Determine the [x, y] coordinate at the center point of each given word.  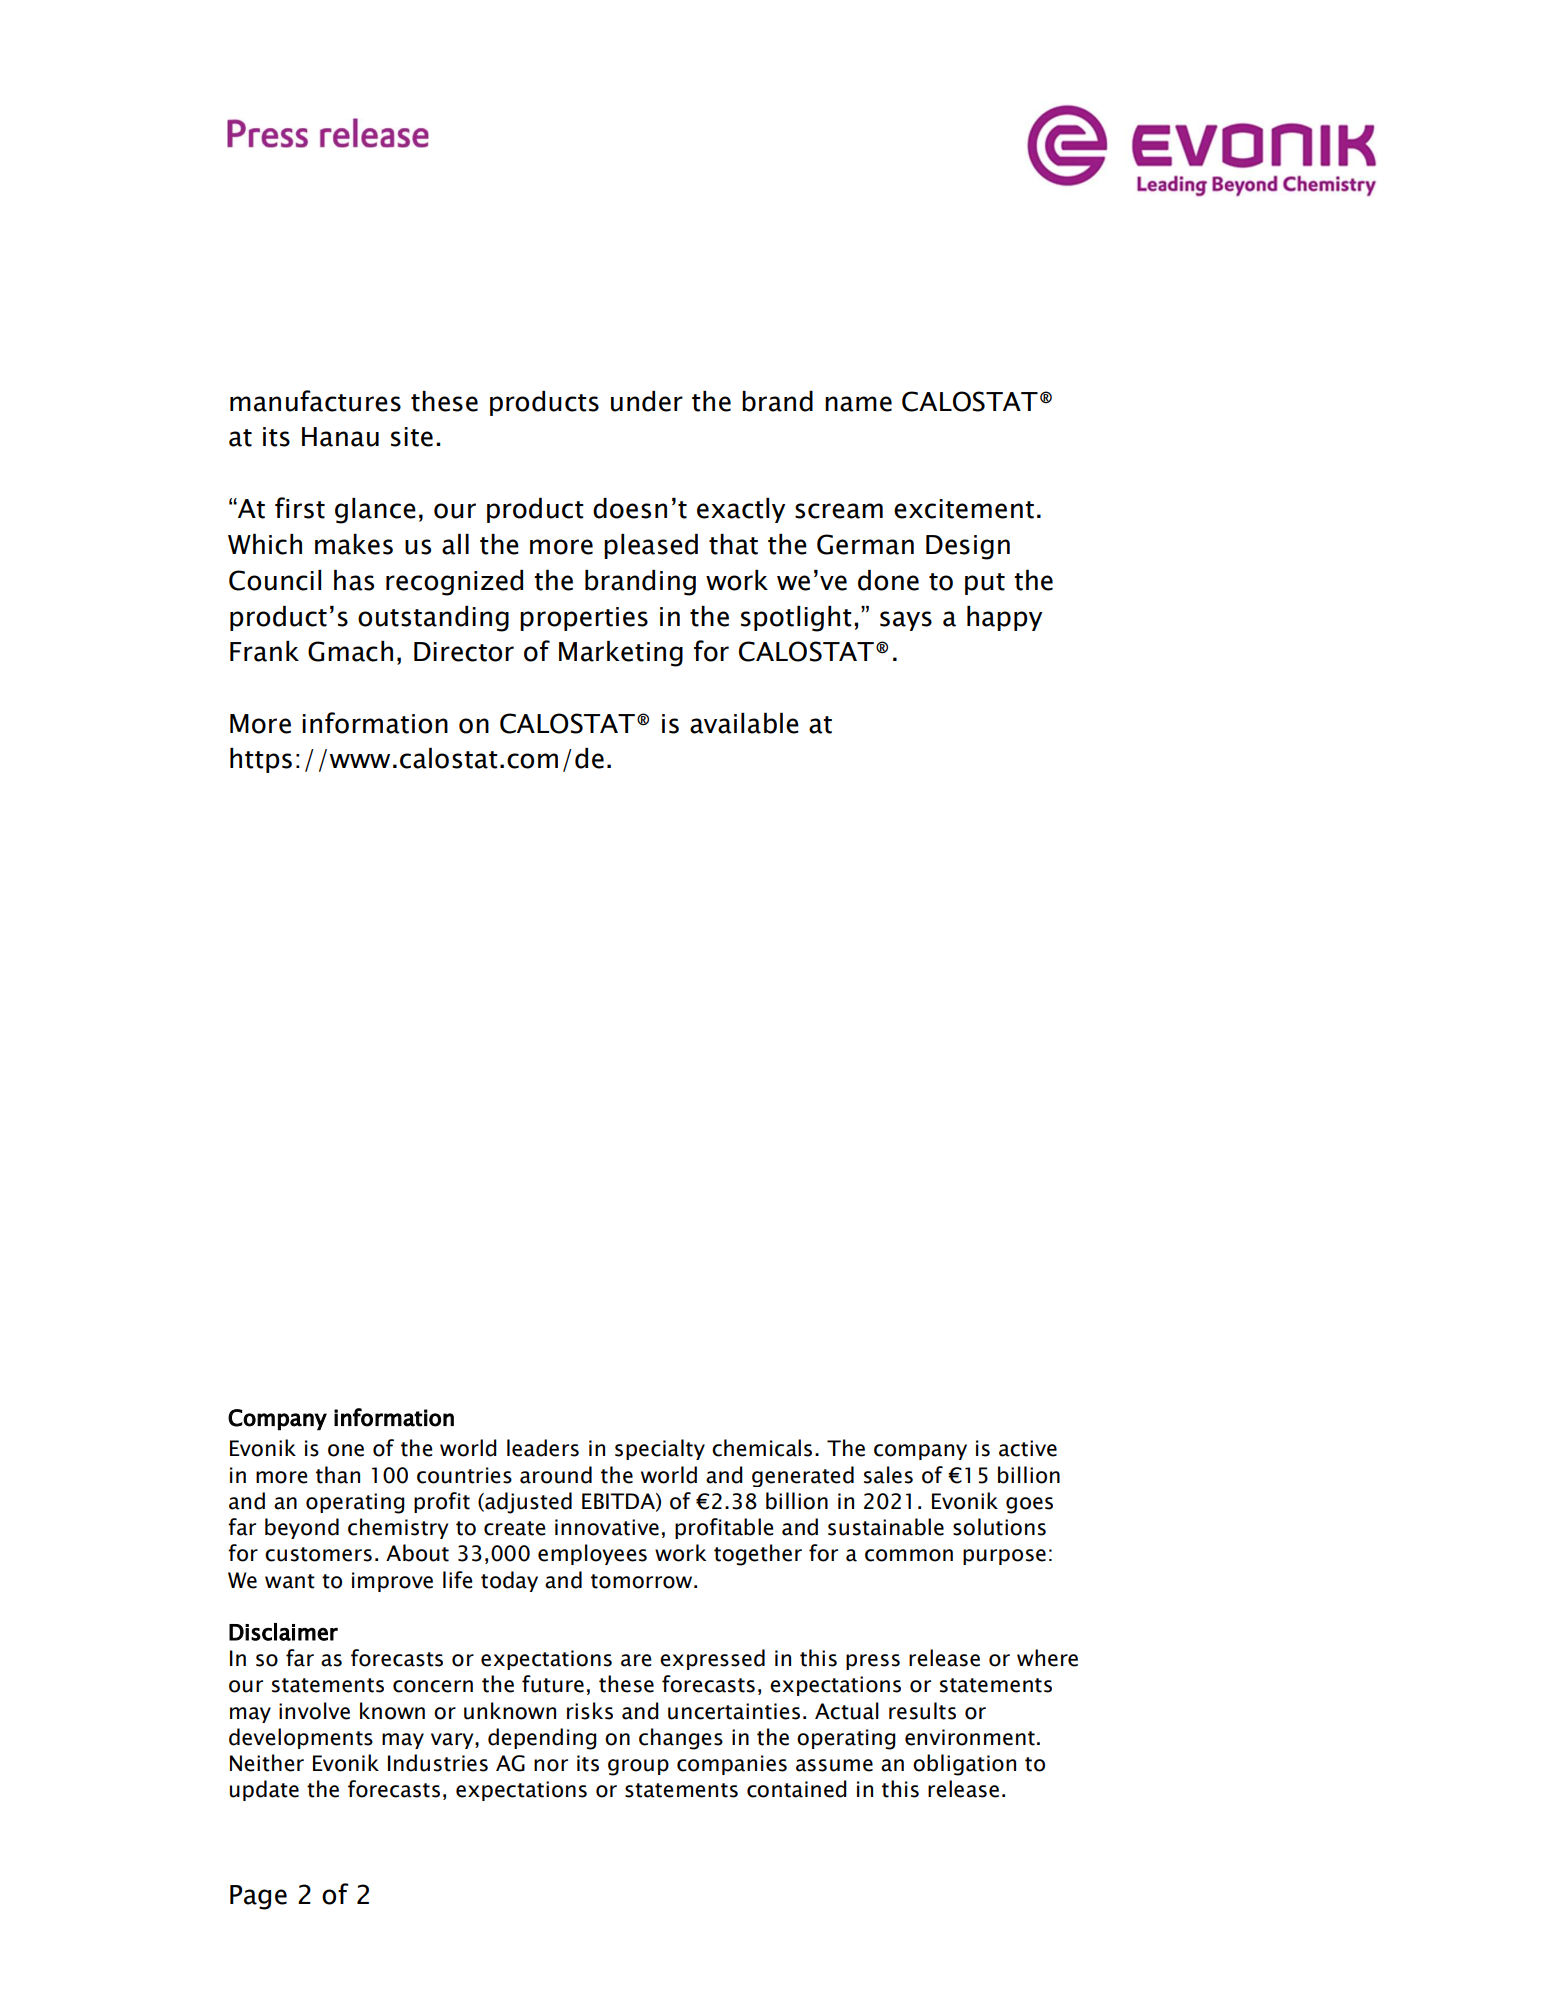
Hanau [340, 437]
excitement [964, 509]
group [638, 1767]
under [647, 401]
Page [258, 1897]
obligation [964, 1765]
